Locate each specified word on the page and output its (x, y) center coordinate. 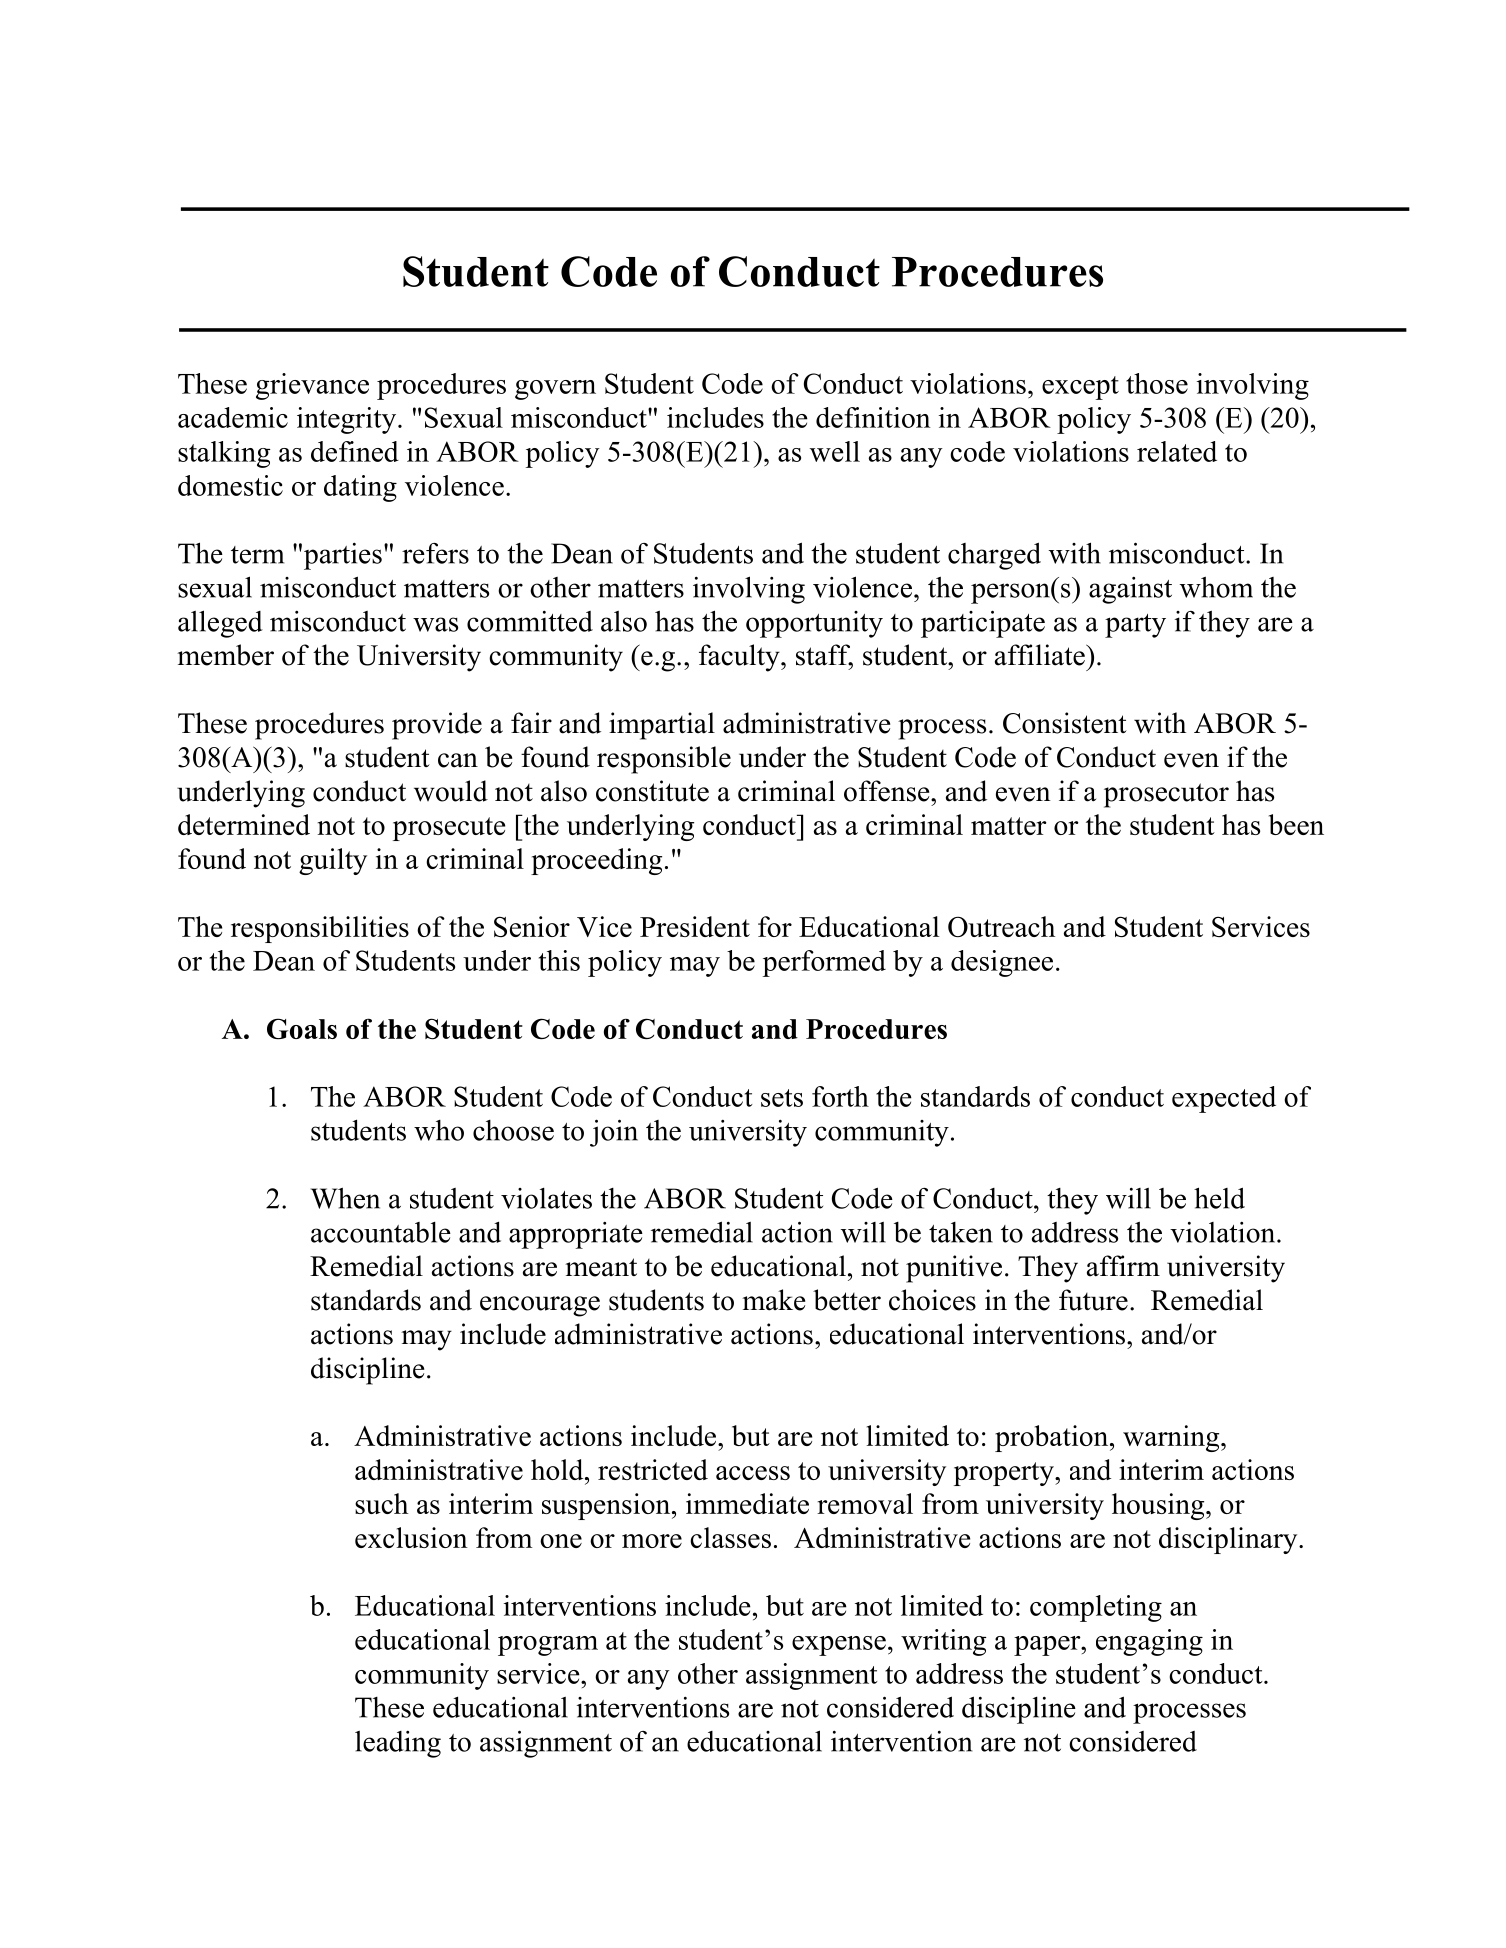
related (1177, 451)
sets (782, 1098)
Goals (302, 1029)
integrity (346, 420)
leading (398, 1744)
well (835, 451)
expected (1224, 1099)
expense (839, 1646)
